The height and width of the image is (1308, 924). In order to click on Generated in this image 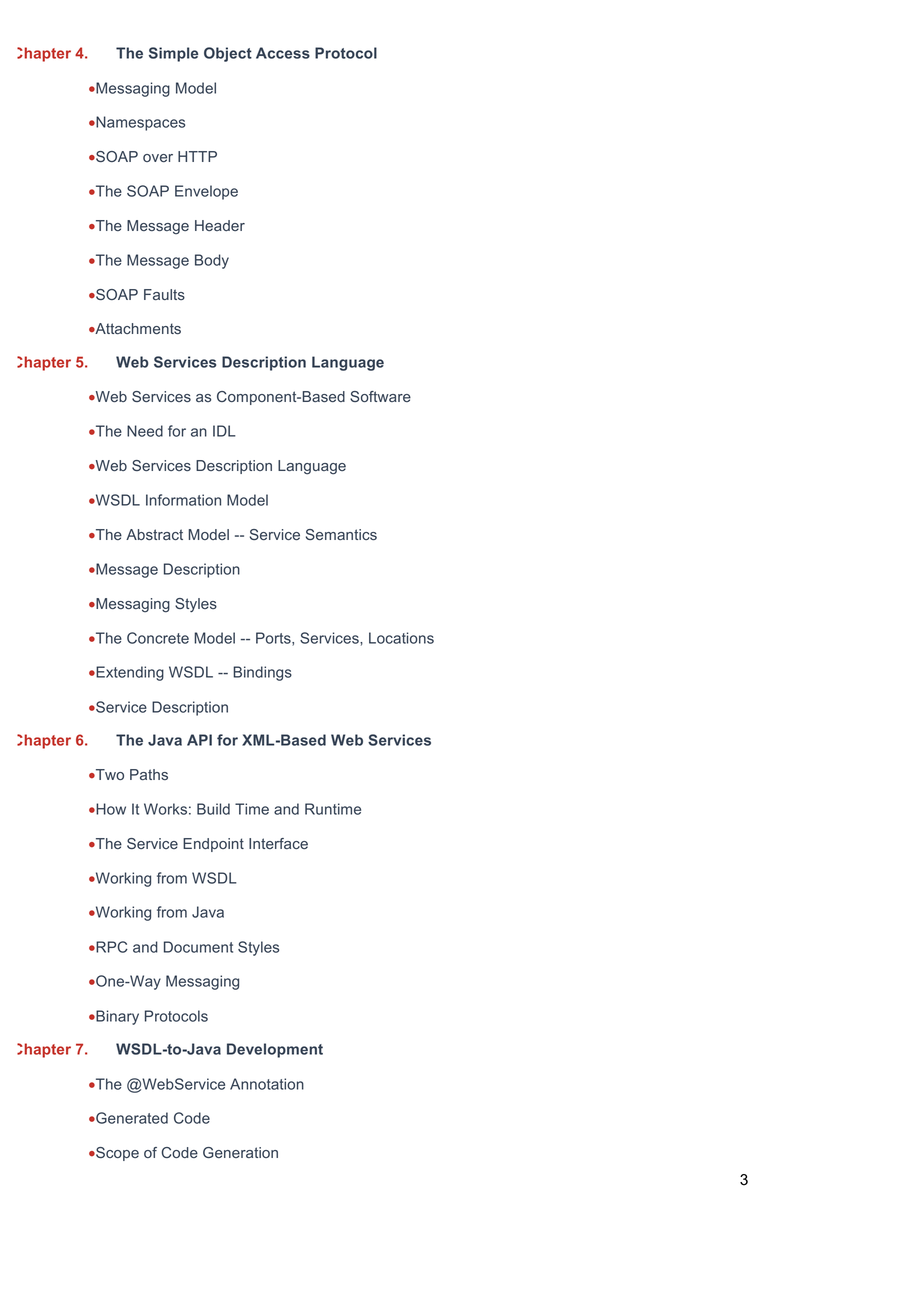, I will do `click(131, 1118)`.
